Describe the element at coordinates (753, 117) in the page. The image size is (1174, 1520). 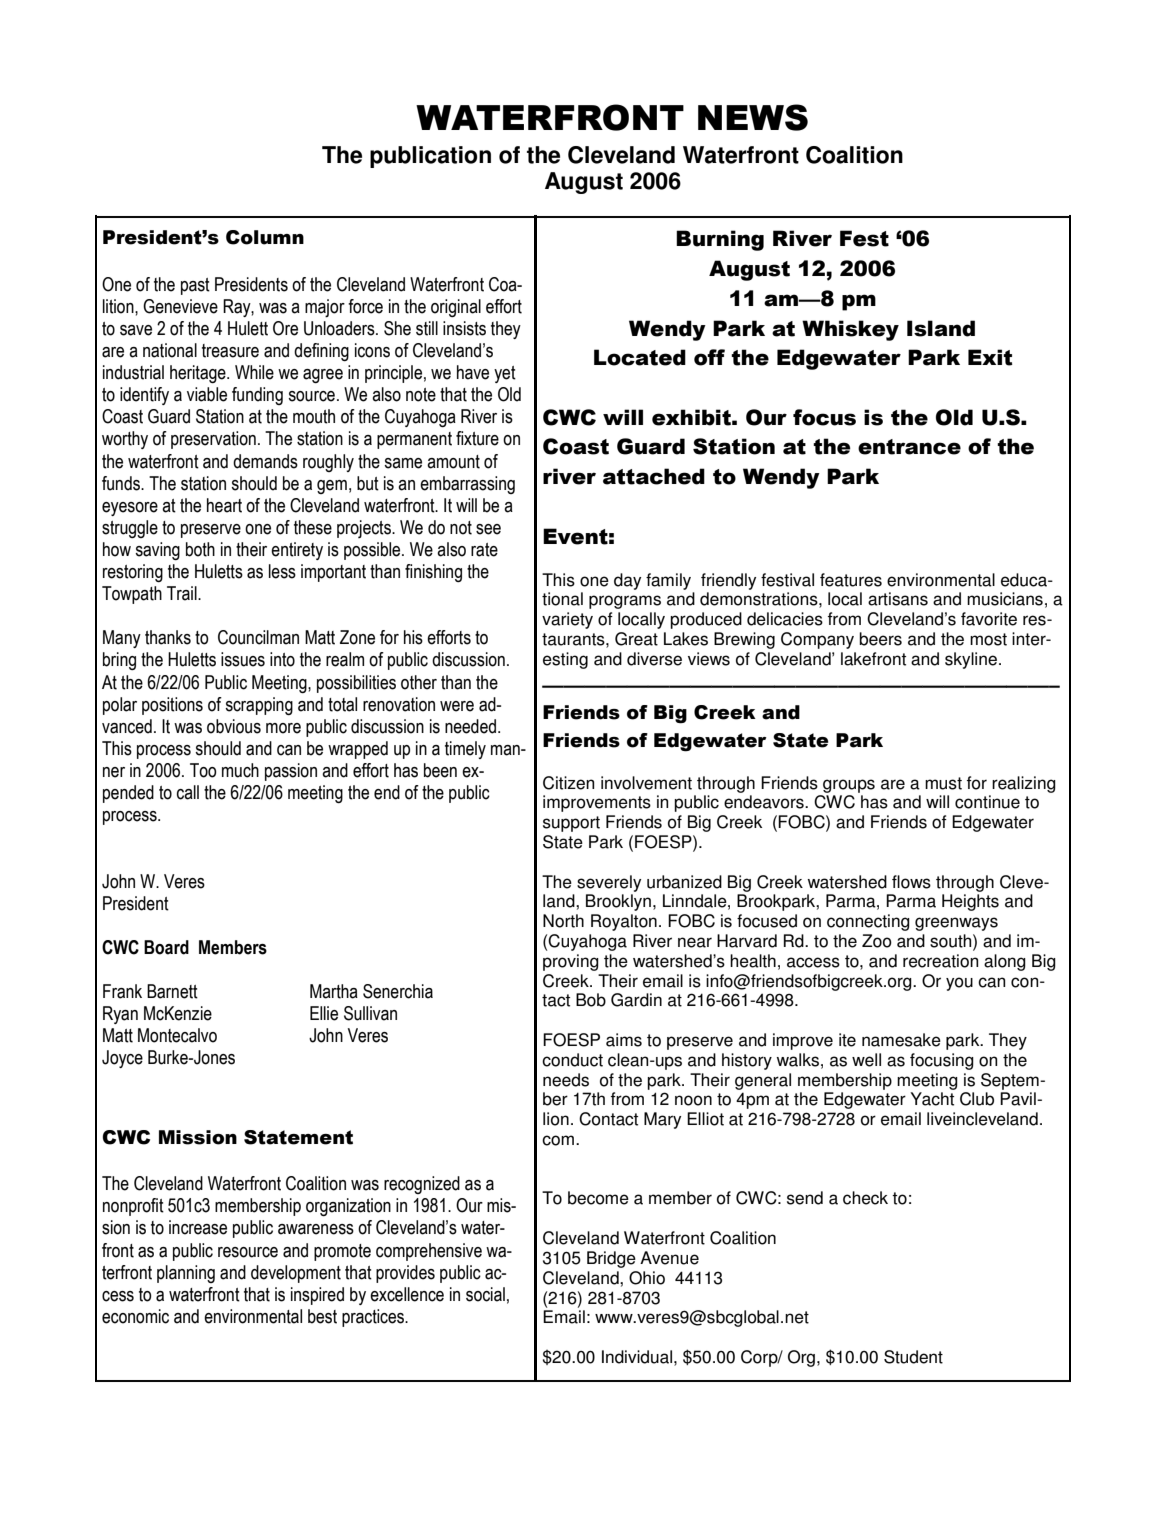
I see `NEWS` at that location.
